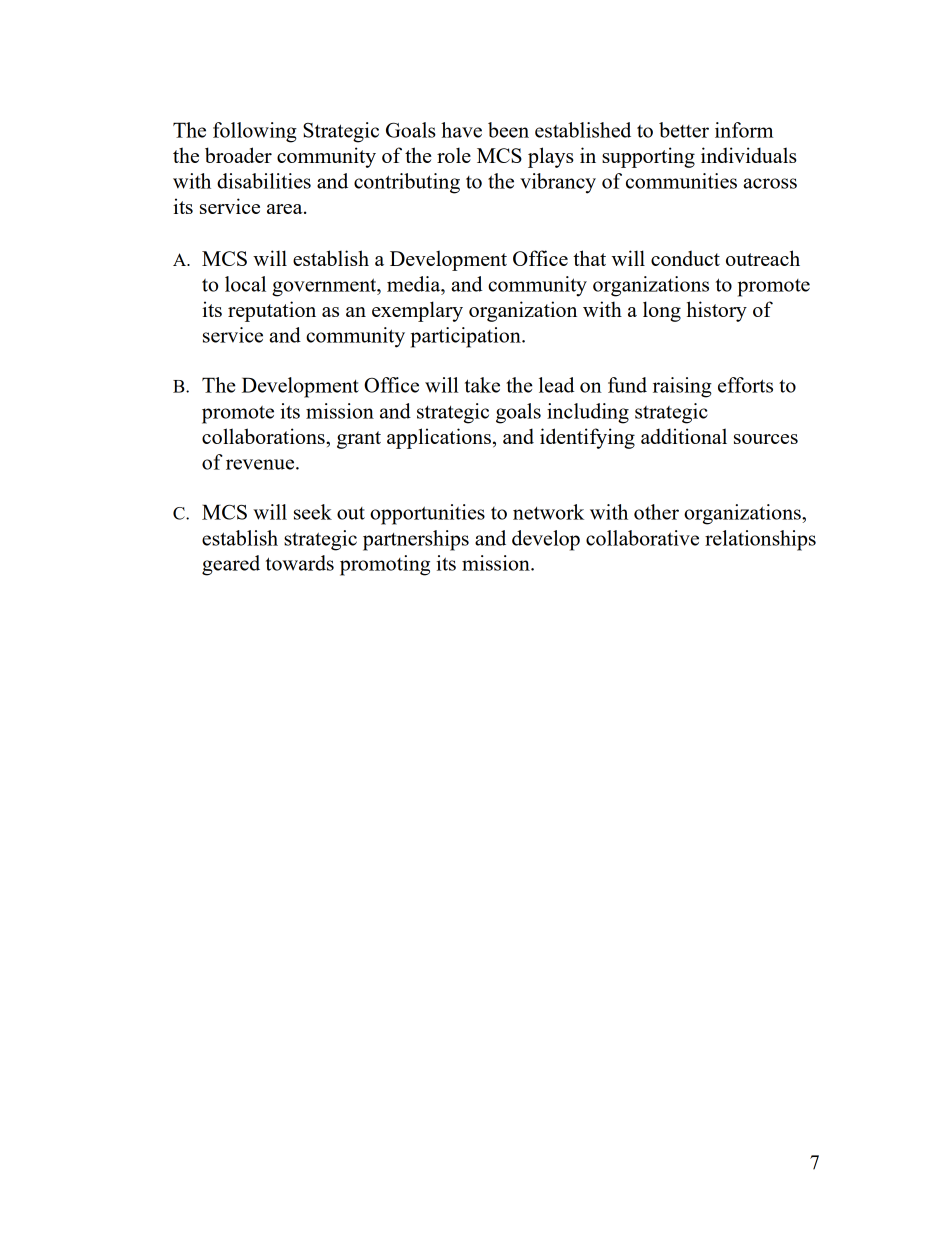  Describe the element at coordinates (760, 540) in the image. I see `relationships` at that location.
